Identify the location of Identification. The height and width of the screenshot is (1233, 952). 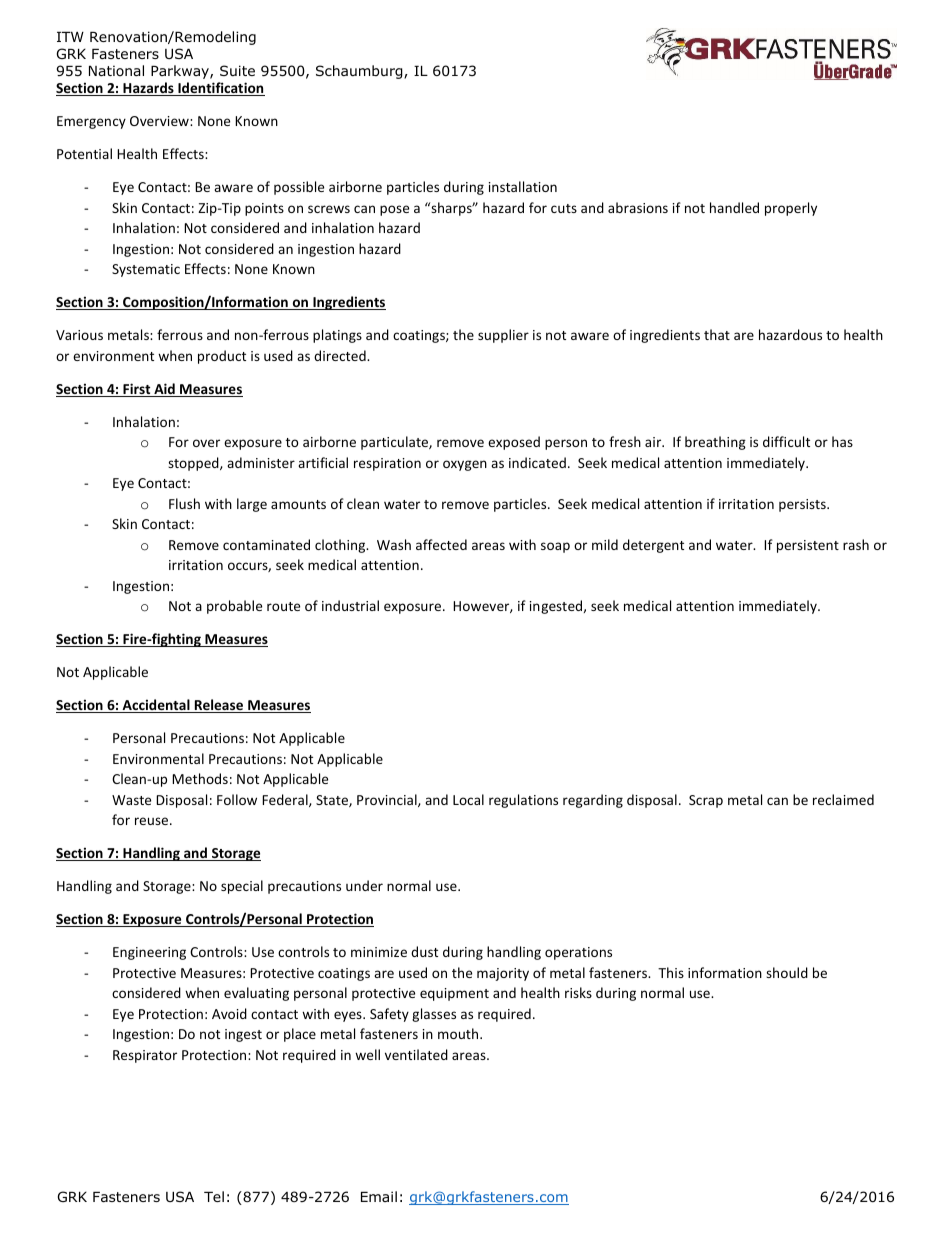
(220, 89).
